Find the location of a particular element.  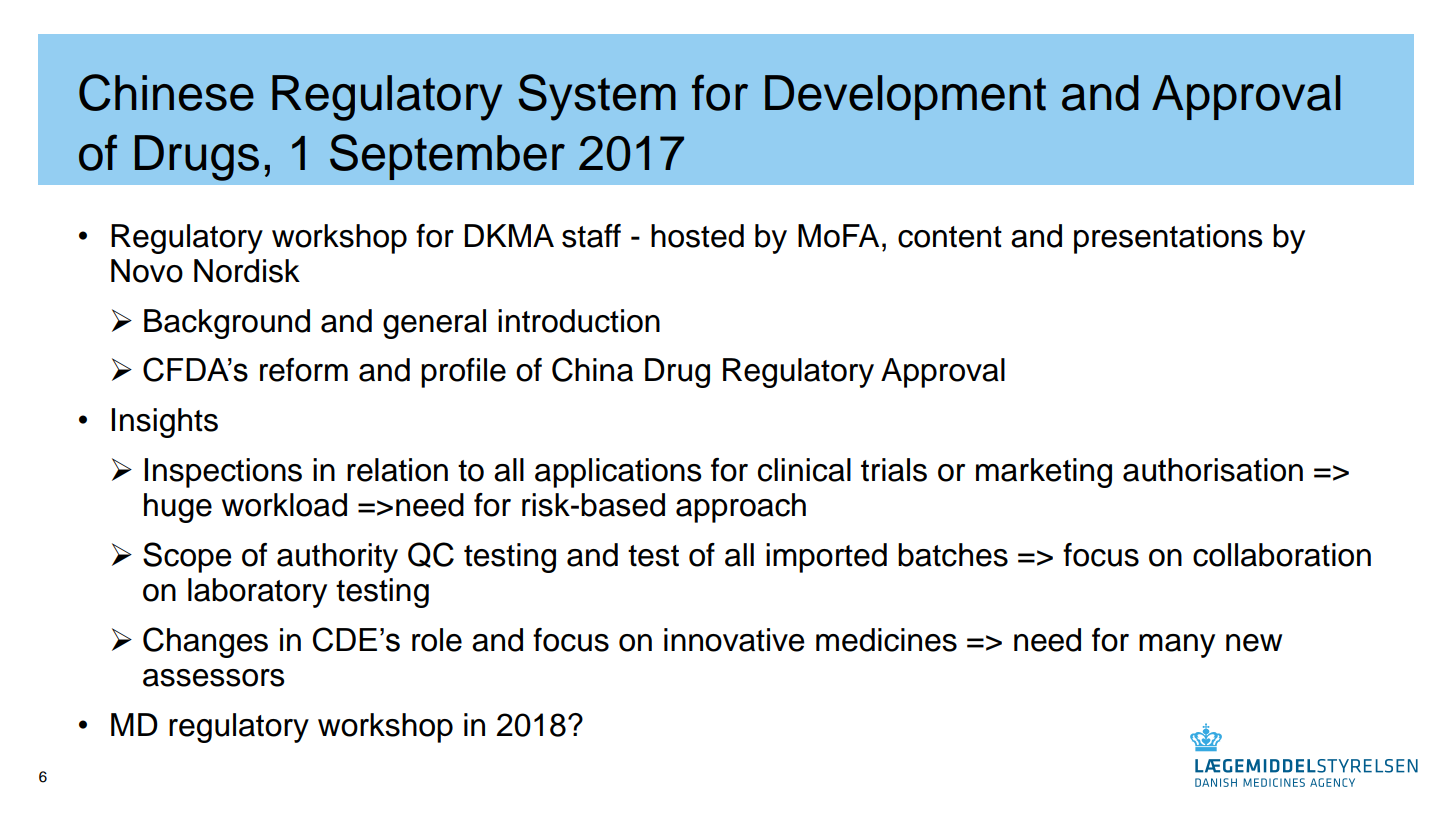

many is located at coordinates (1177, 646).
